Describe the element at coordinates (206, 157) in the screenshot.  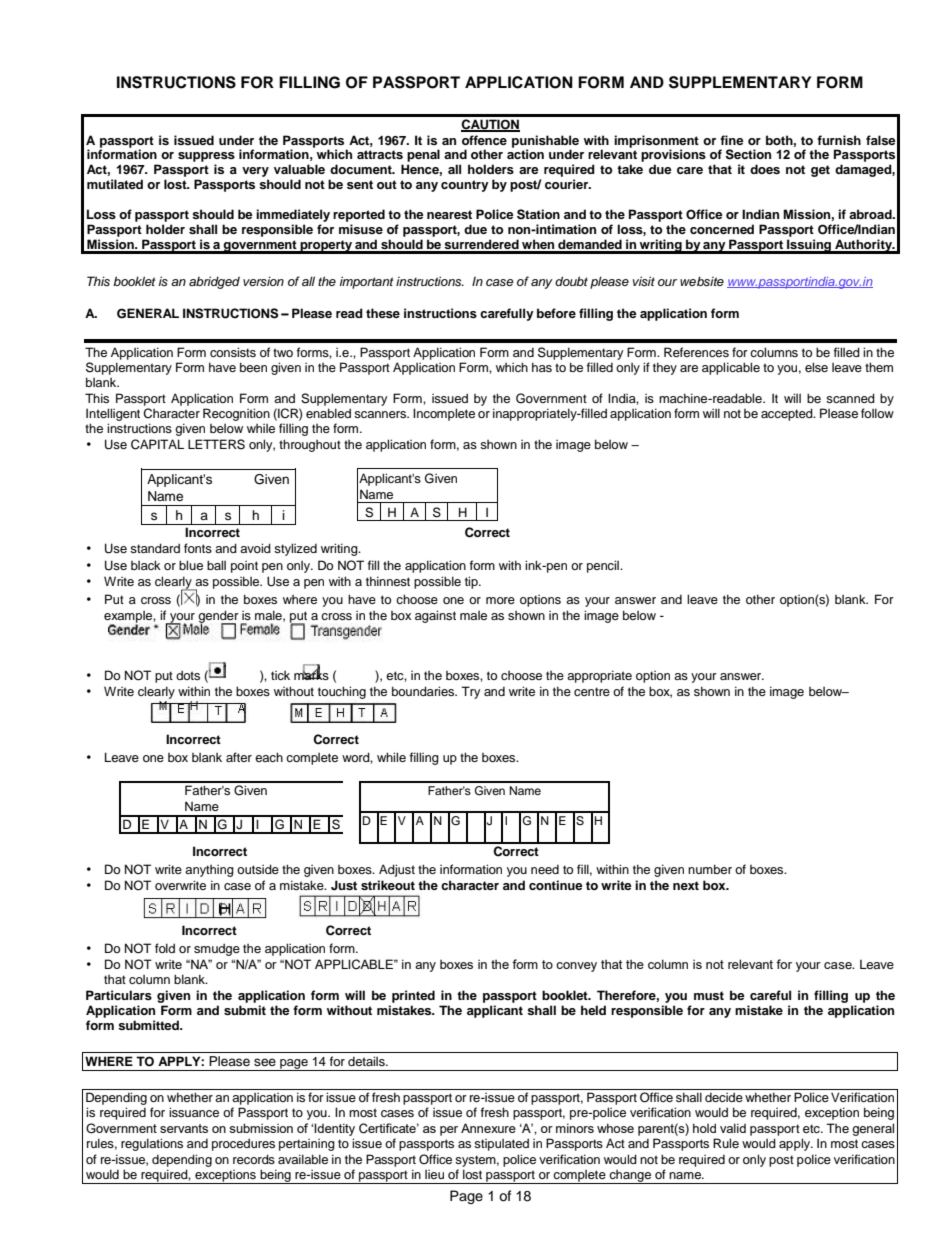
I see `suppress` at that location.
